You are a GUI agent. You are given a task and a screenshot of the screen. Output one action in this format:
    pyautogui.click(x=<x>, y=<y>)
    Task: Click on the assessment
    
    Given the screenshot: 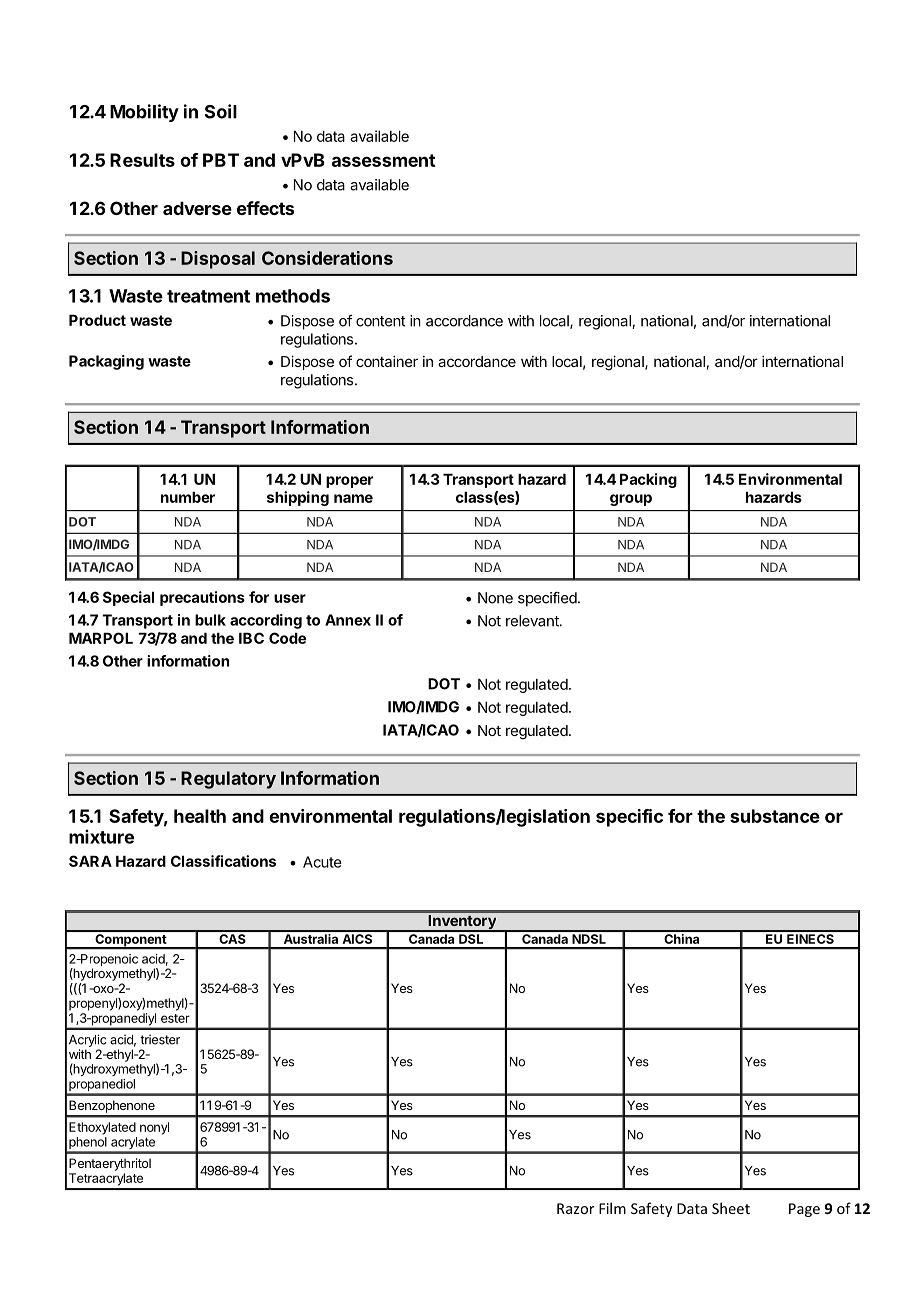 What is the action you would take?
    pyautogui.click(x=383, y=160)
